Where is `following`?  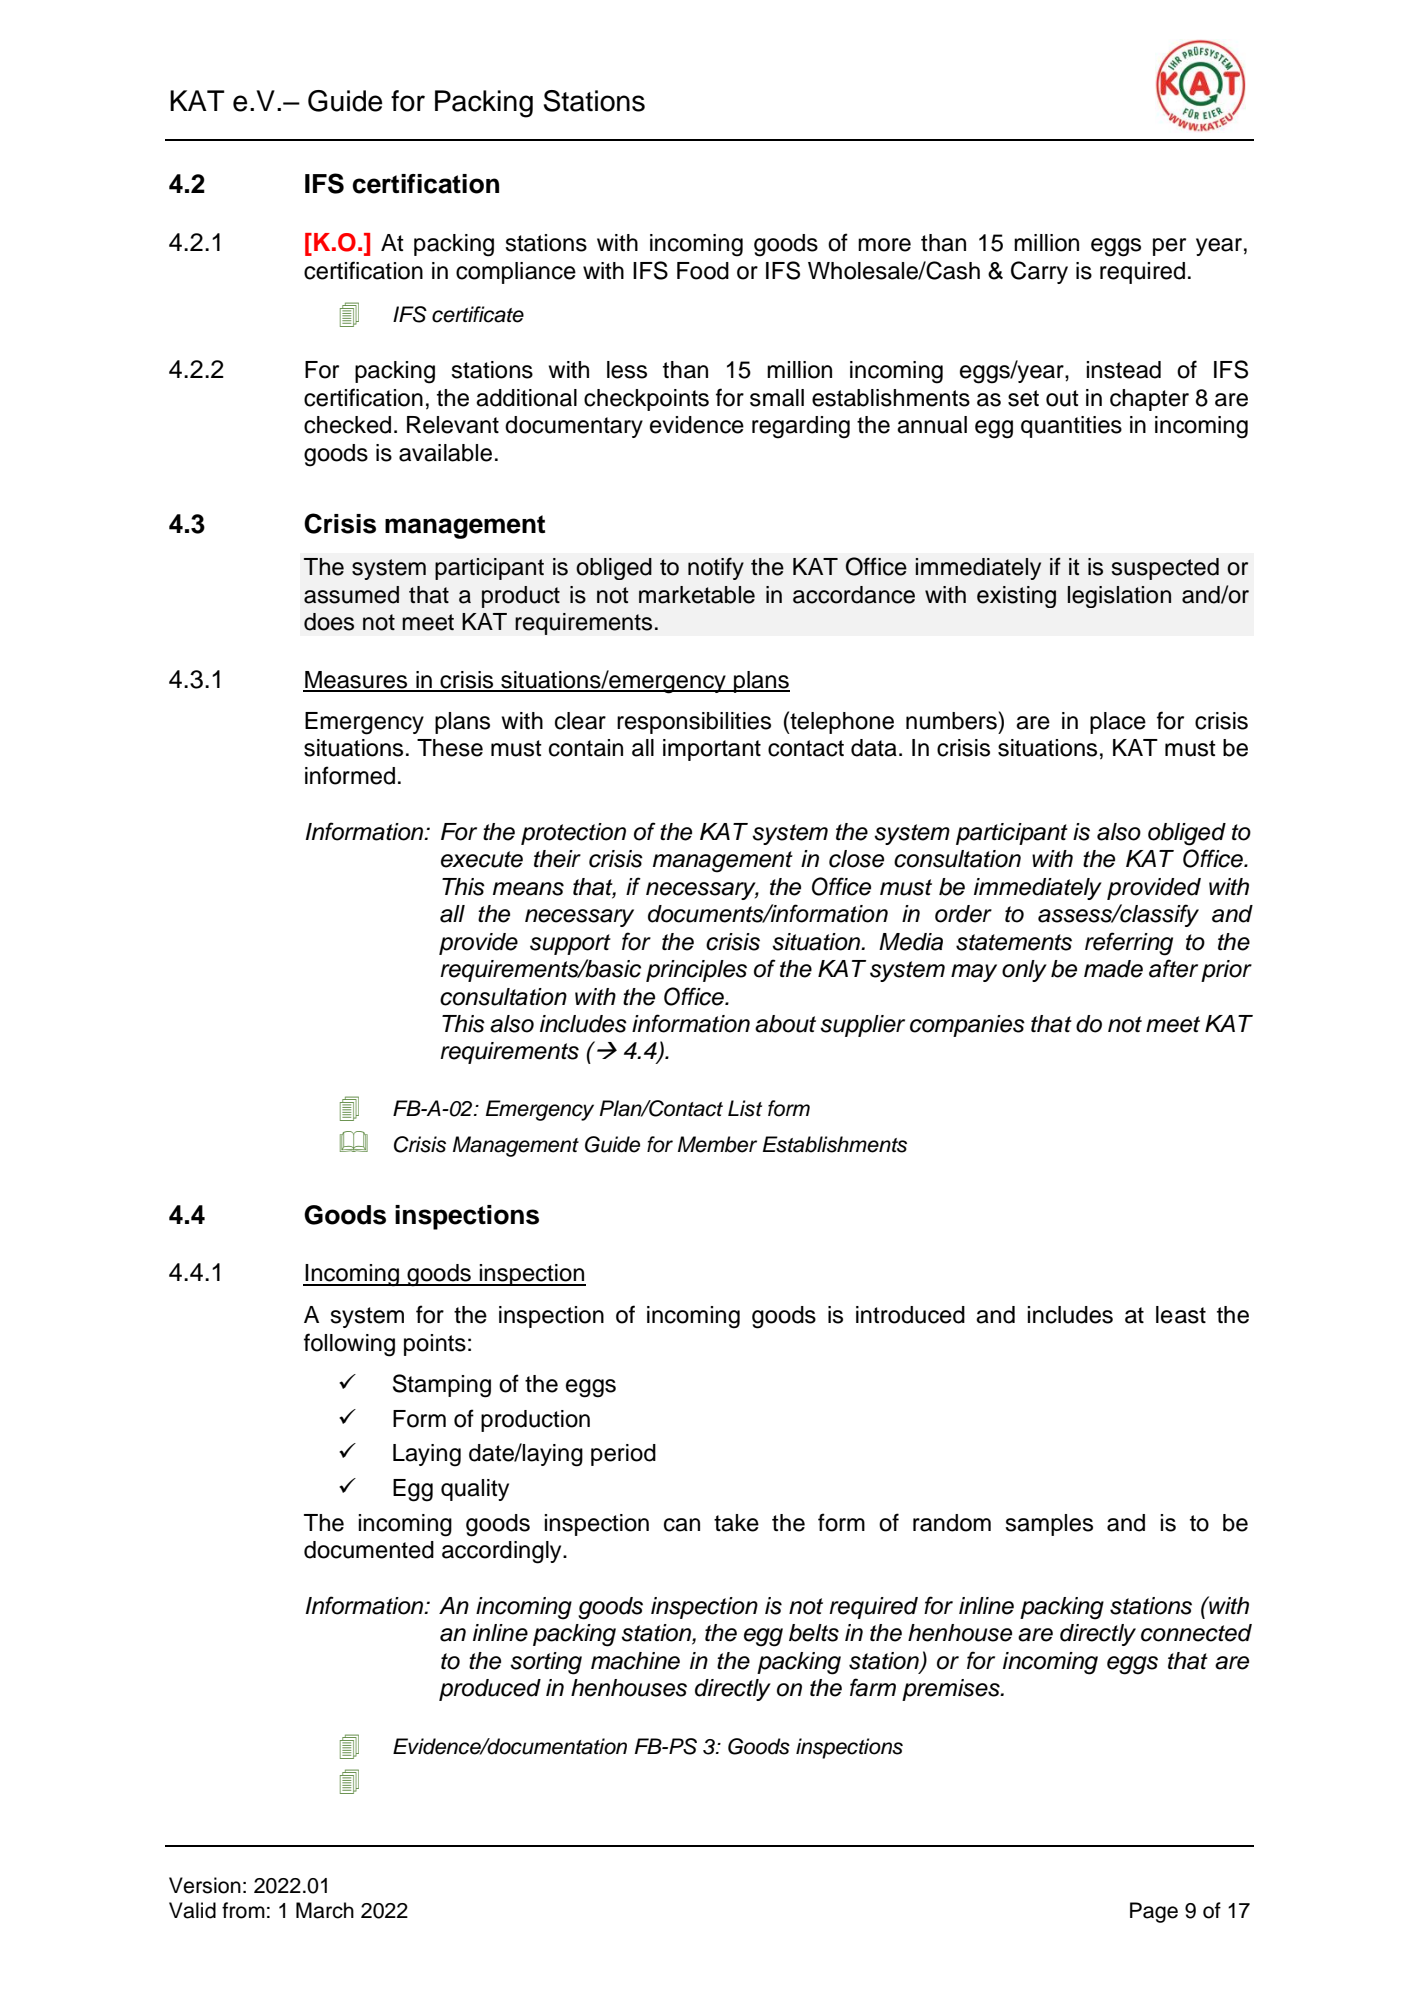
following is located at coordinates (349, 1345).
